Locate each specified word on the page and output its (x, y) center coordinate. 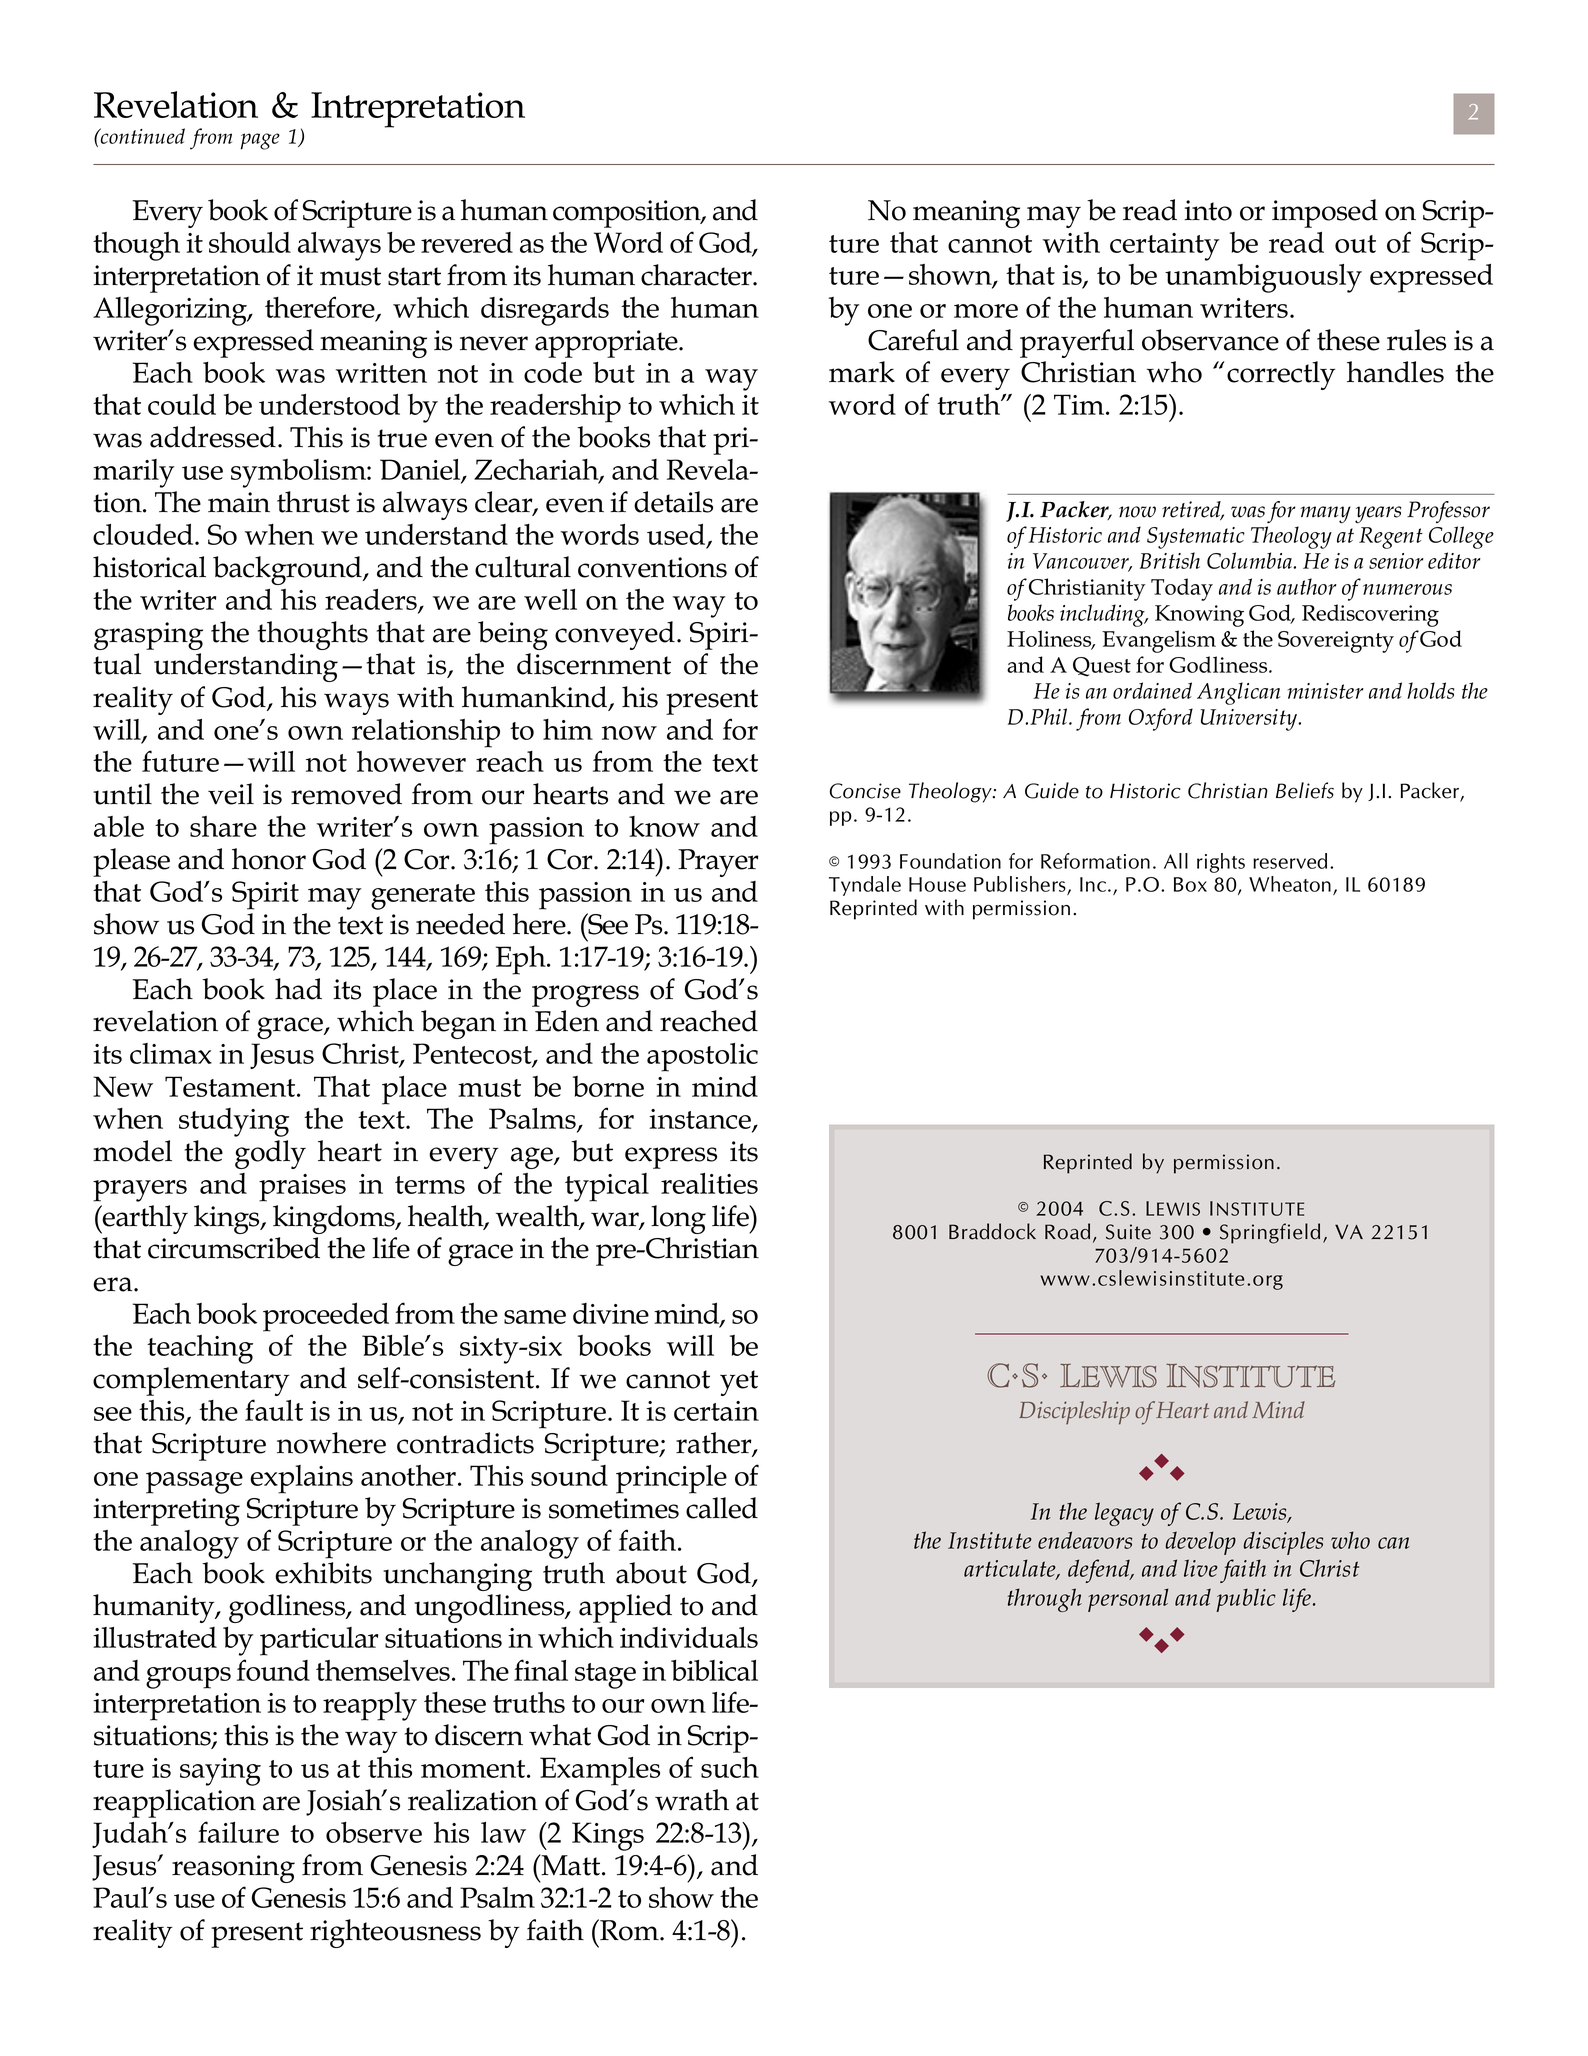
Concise (865, 791)
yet (739, 1383)
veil (231, 794)
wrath (692, 1800)
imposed (1325, 213)
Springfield (1270, 1233)
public (1246, 1600)
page (260, 141)
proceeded (326, 1317)
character (697, 275)
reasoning (233, 1869)
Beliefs (1305, 790)
